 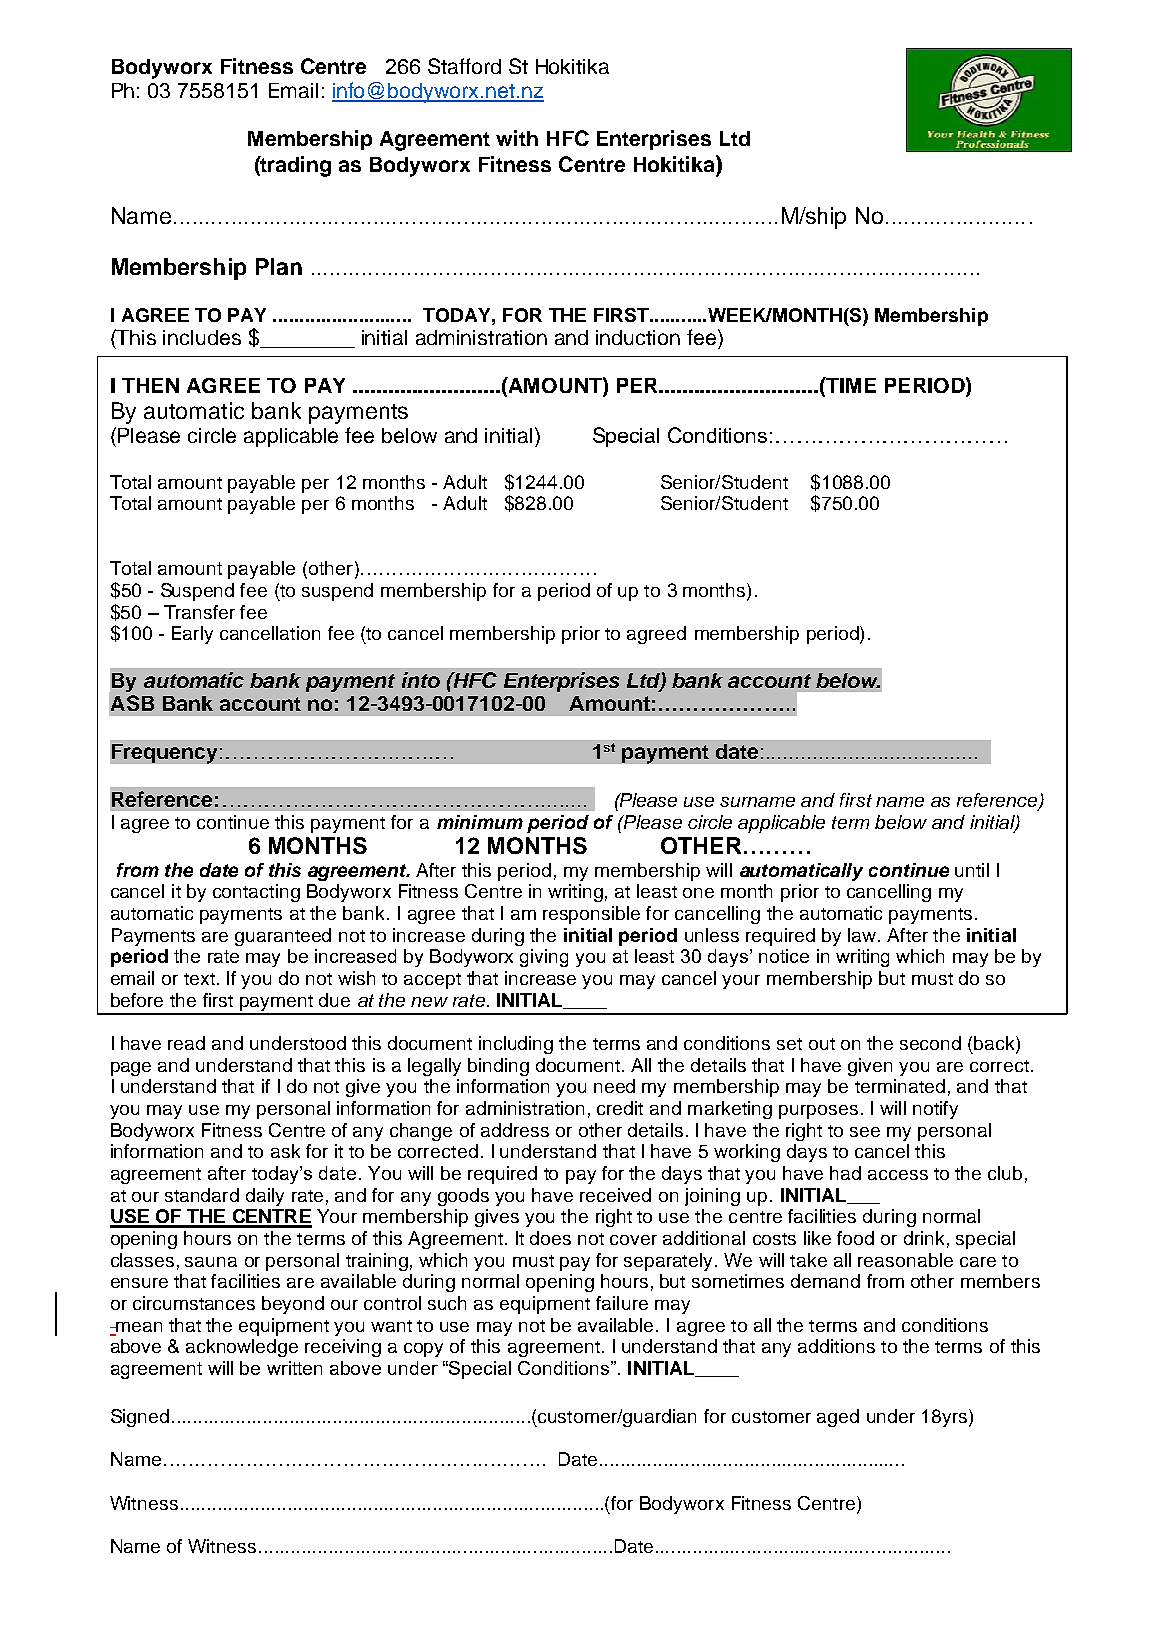 What do you see at coordinates (199, 612) in the screenshot?
I see `Transfer` at bounding box center [199, 612].
